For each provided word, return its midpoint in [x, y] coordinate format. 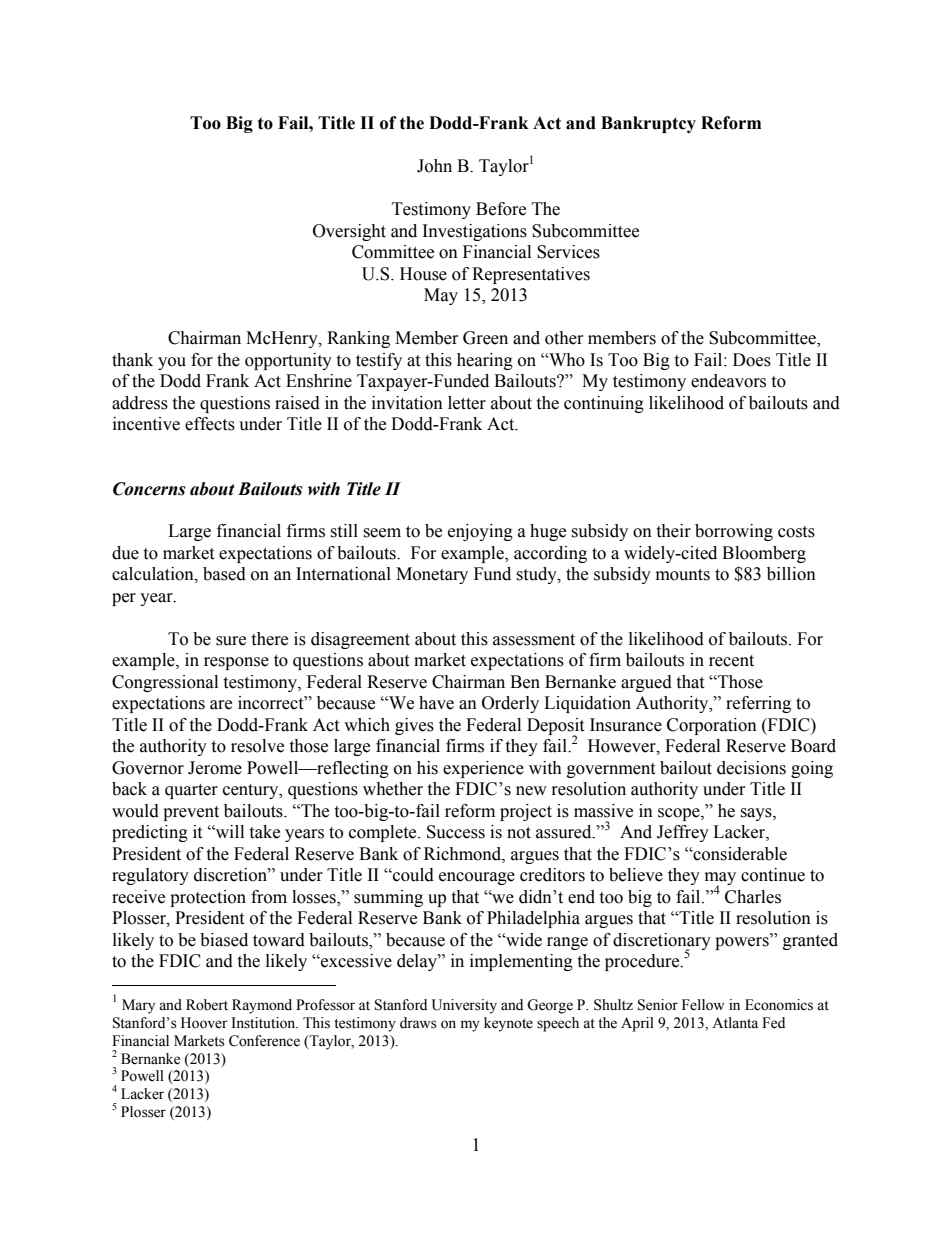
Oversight [349, 232]
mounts [683, 575]
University [464, 1006]
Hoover [204, 1023]
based [224, 574]
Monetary [432, 575]
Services [568, 252]
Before [501, 209]
